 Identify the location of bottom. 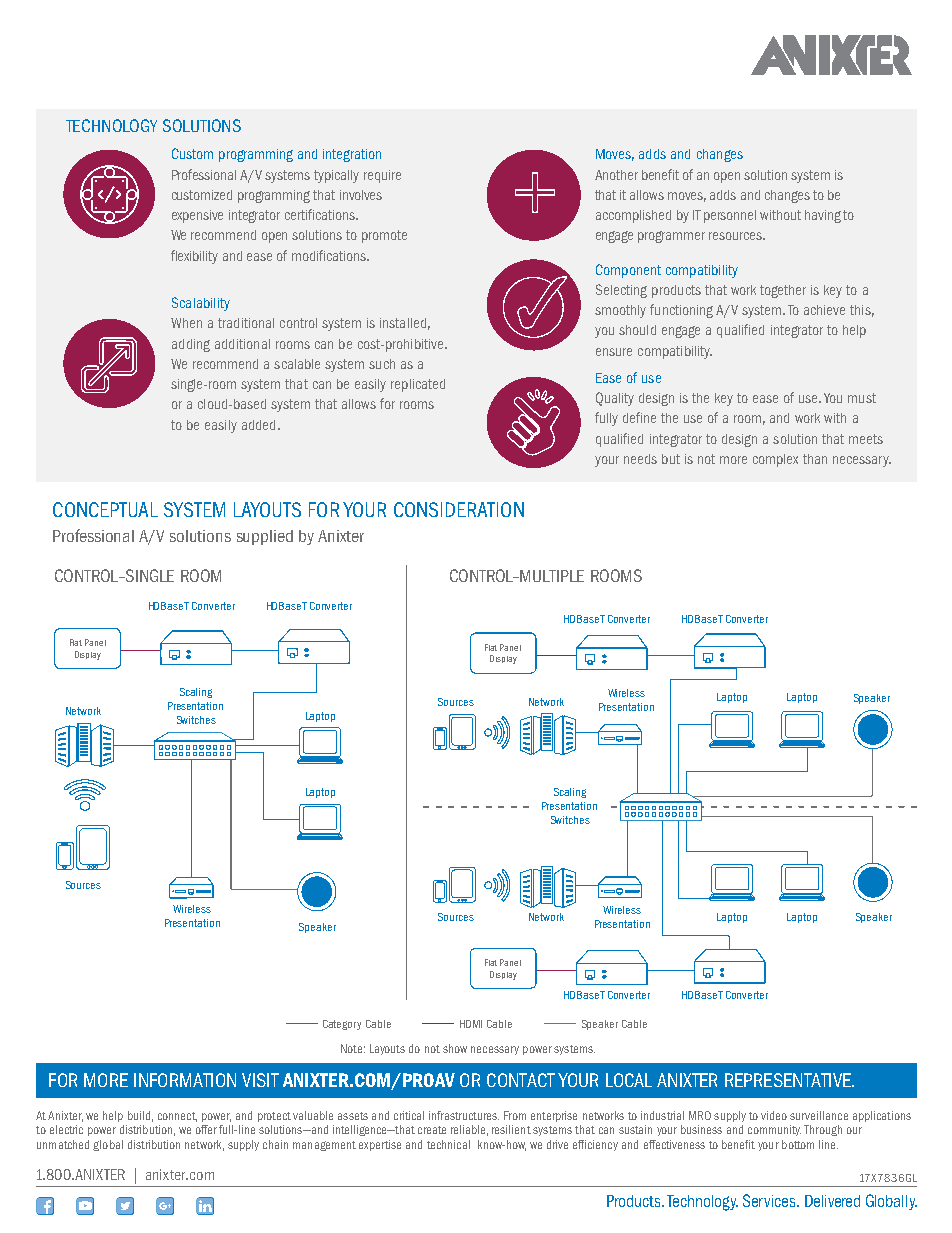
(798, 1144).
